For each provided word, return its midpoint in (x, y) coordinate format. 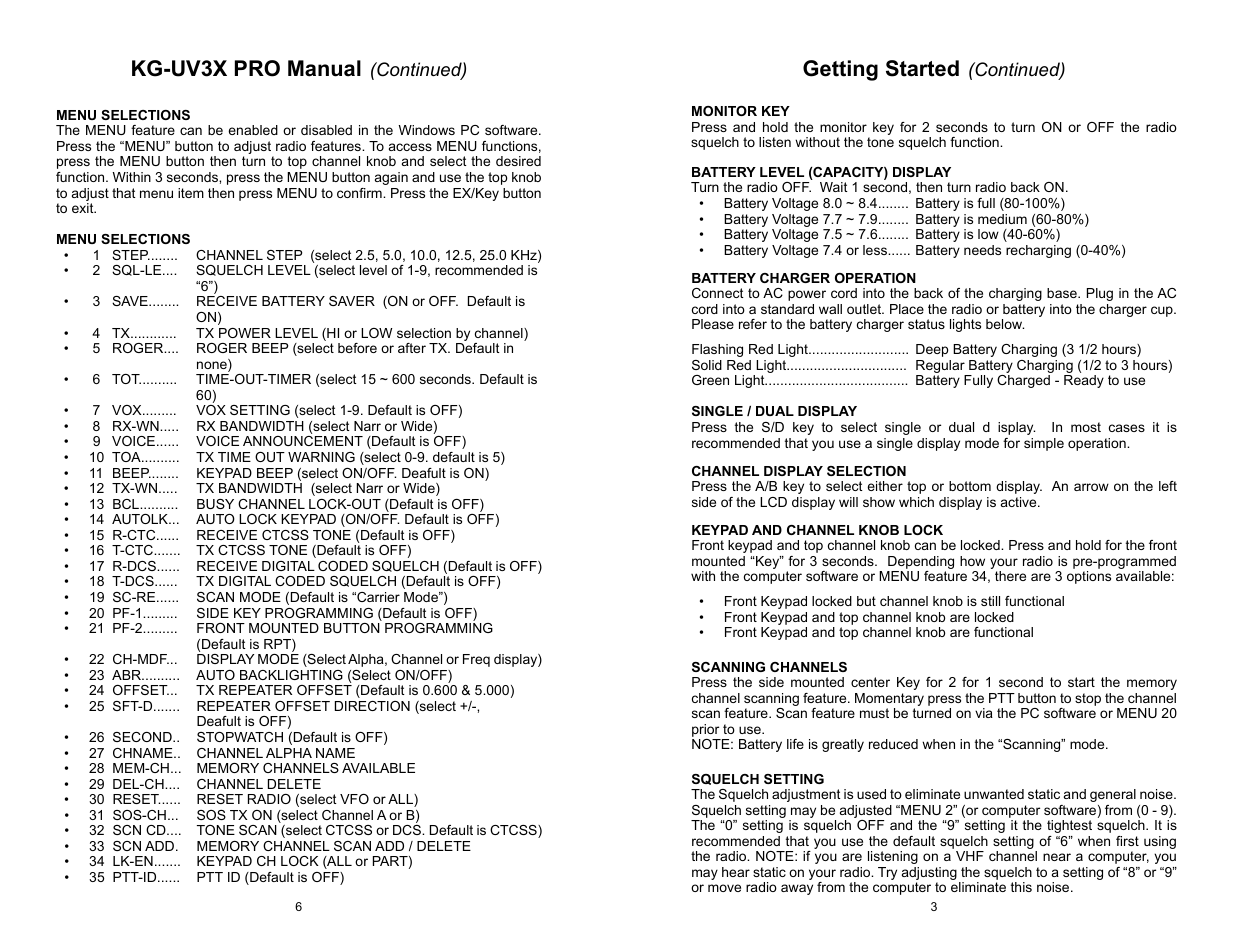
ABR (128, 675)
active (1020, 502)
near (1057, 857)
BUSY (215, 504)
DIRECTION (372, 706)
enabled (253, 130)
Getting (840, 70)
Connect (718, 293)
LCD (773, 502)
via (984, 713)
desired (518, 161)
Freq (476, 660)
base (1063, 293)
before (357, 348)
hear (736, 872)
